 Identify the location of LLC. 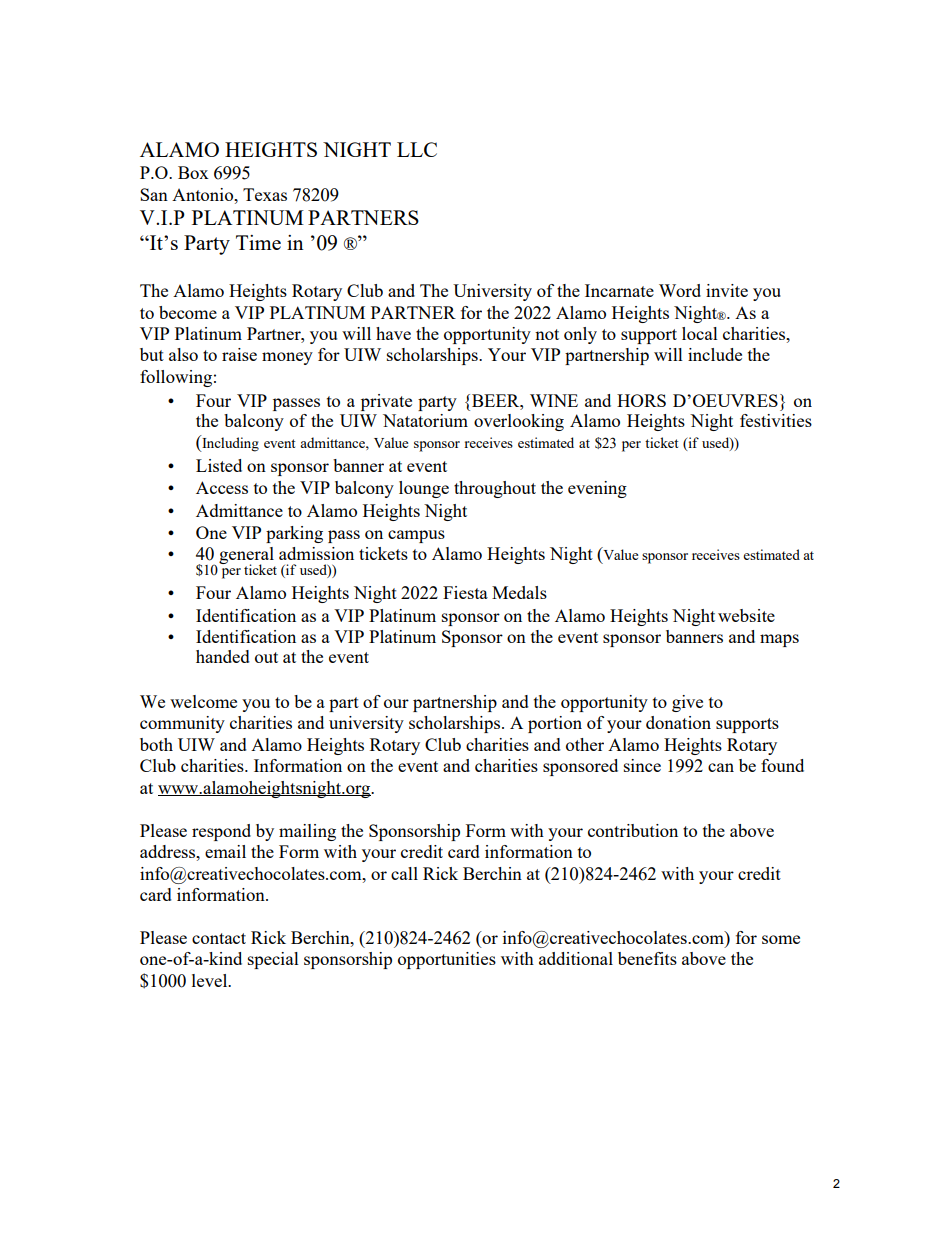
(417, 149).
